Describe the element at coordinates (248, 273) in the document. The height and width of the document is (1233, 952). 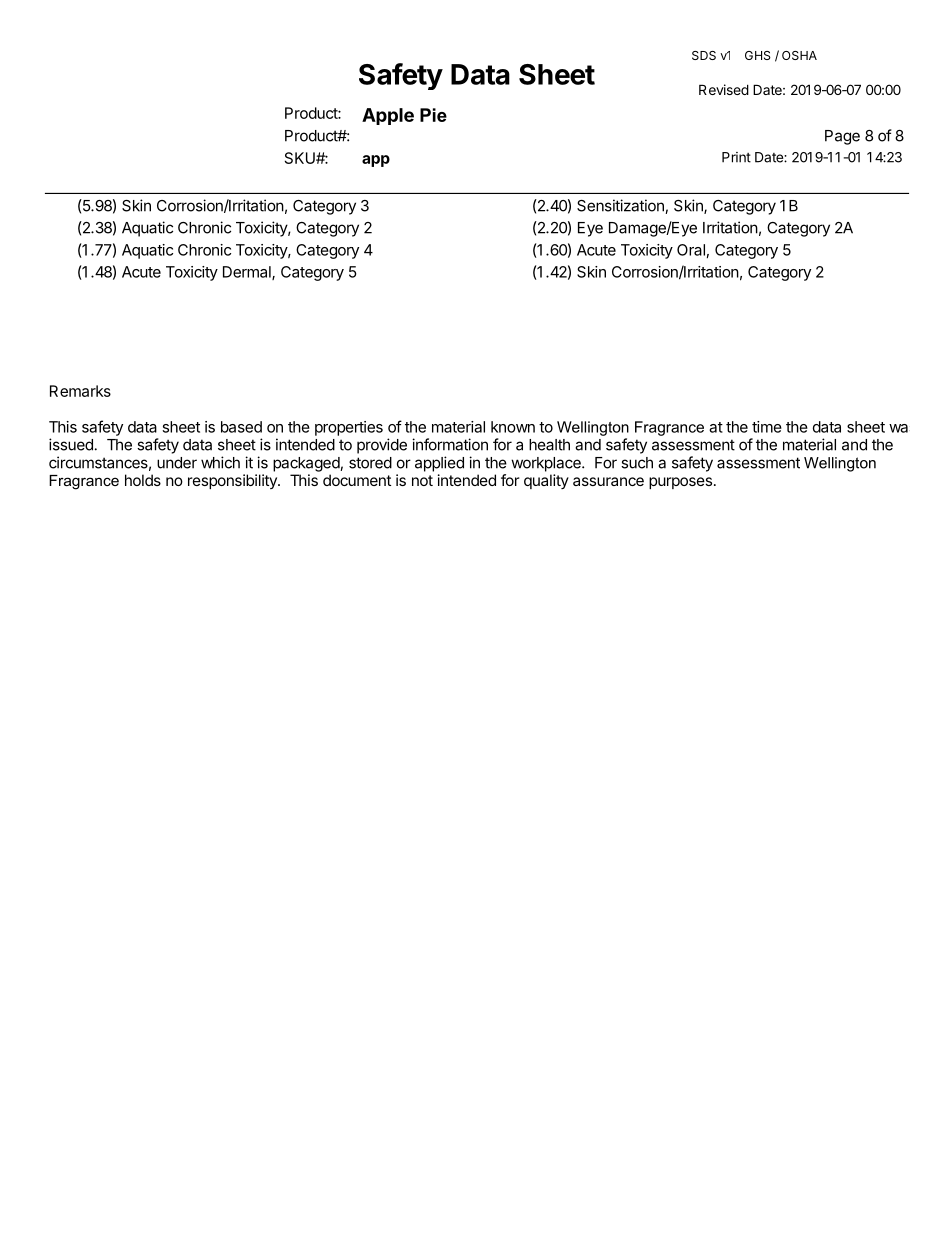
I see `Dermal` at that location.
